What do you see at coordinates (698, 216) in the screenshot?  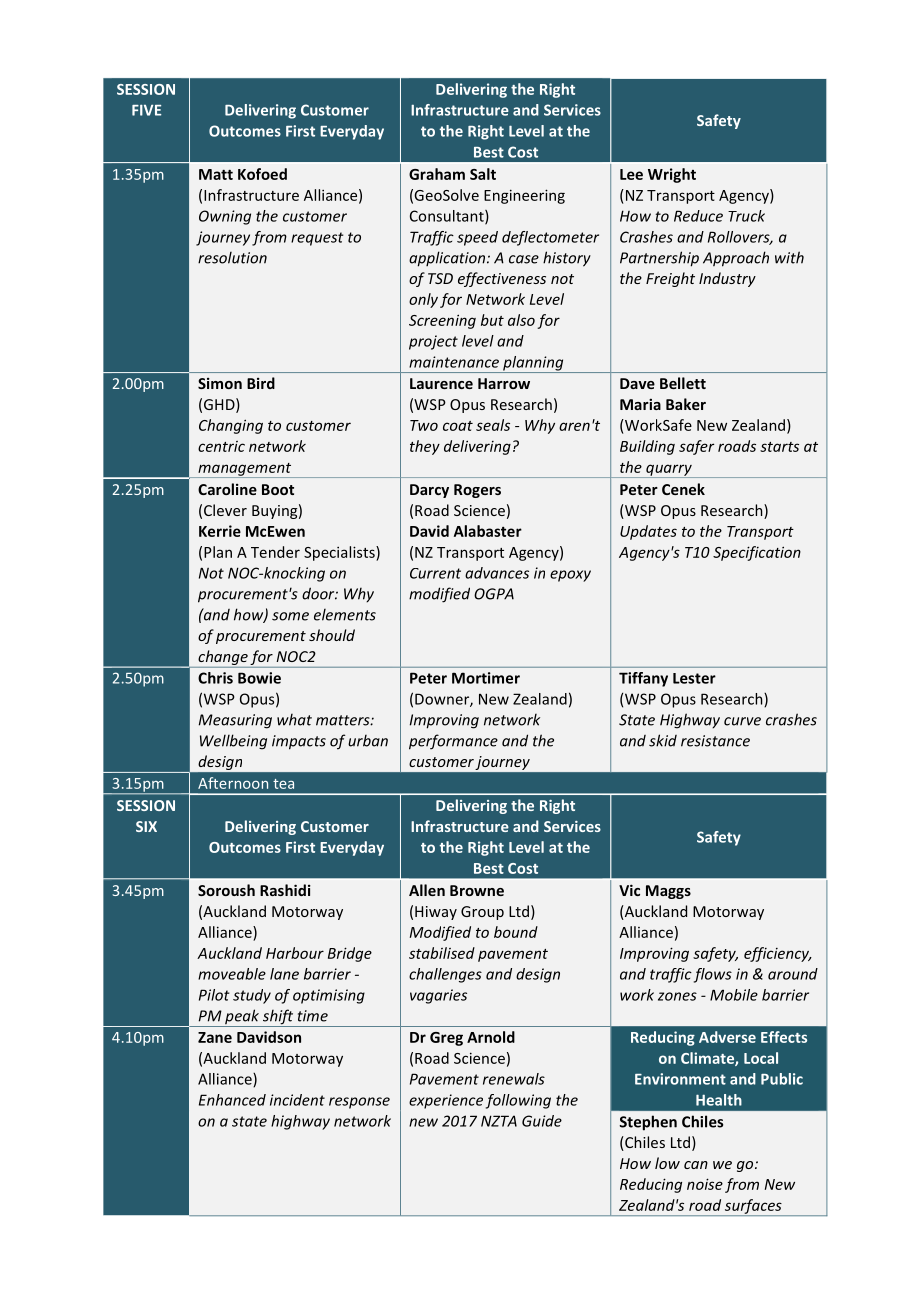 I see `Reduce` at bounding box center [698, 216].
